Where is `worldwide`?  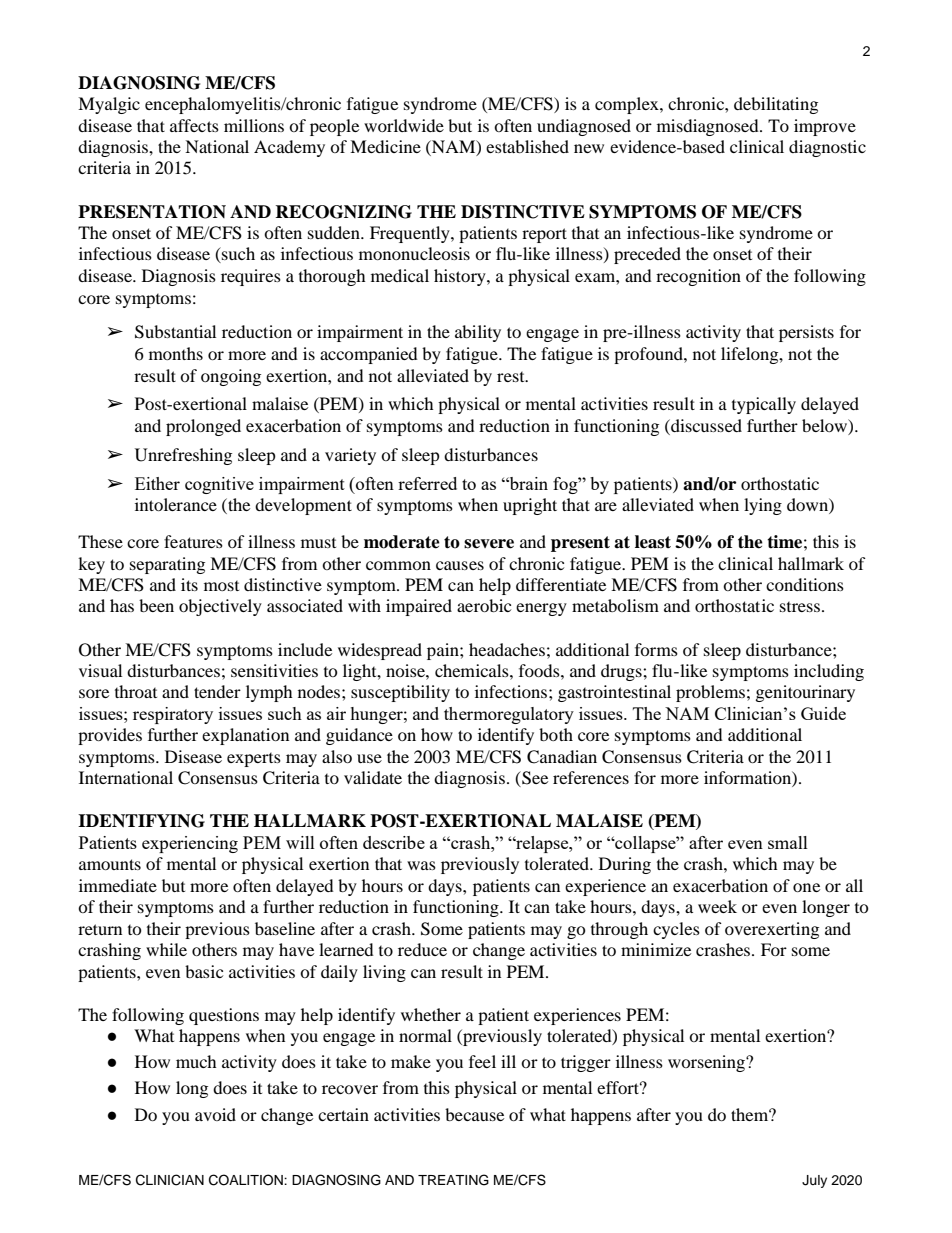 worldwide is located at coordinates (404, 125).
